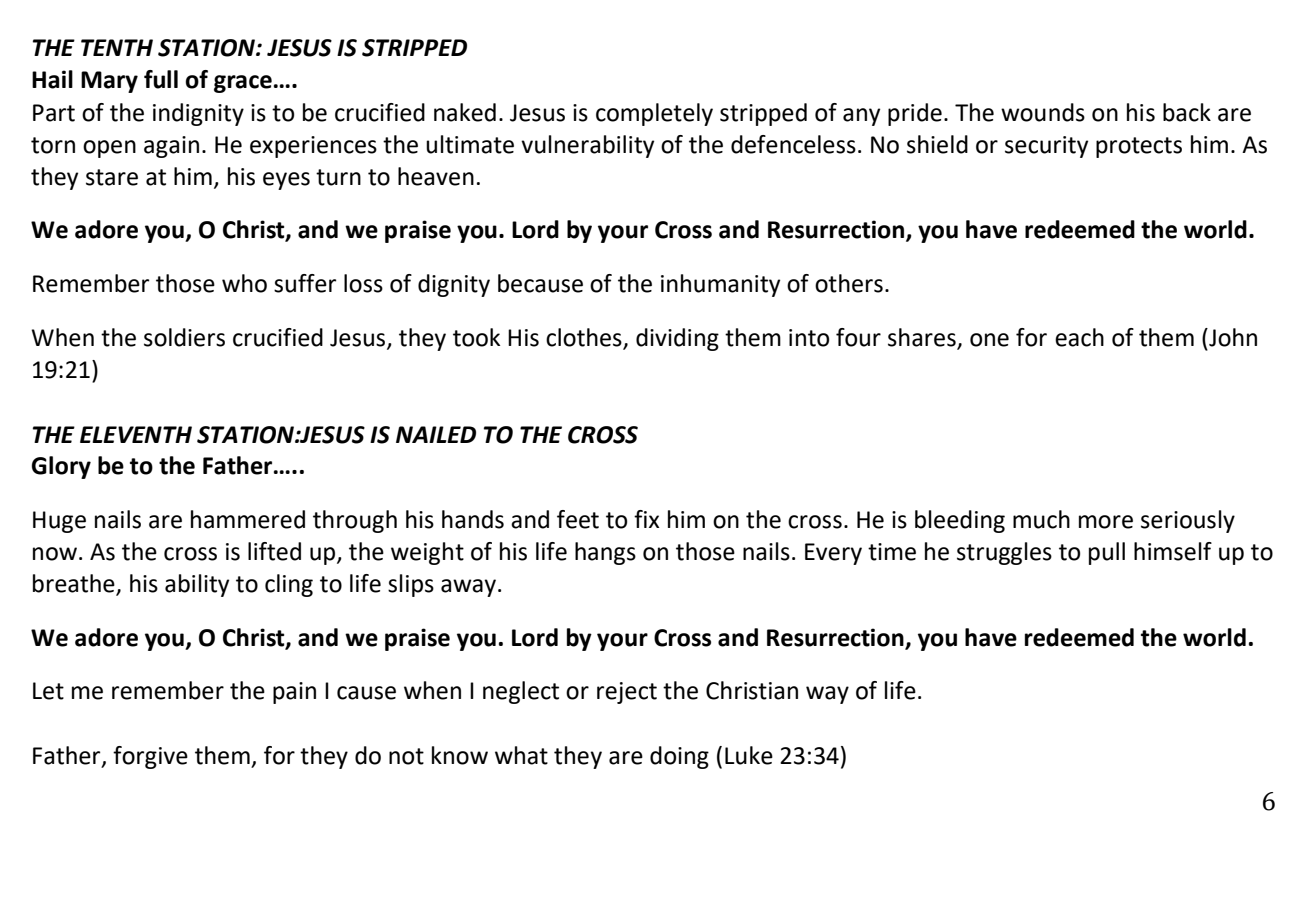 The width and height of the screenshot is (1307, 924). Describe the element at coordinates (150, 757) in the screenshot. I see `forgive` at that location.
